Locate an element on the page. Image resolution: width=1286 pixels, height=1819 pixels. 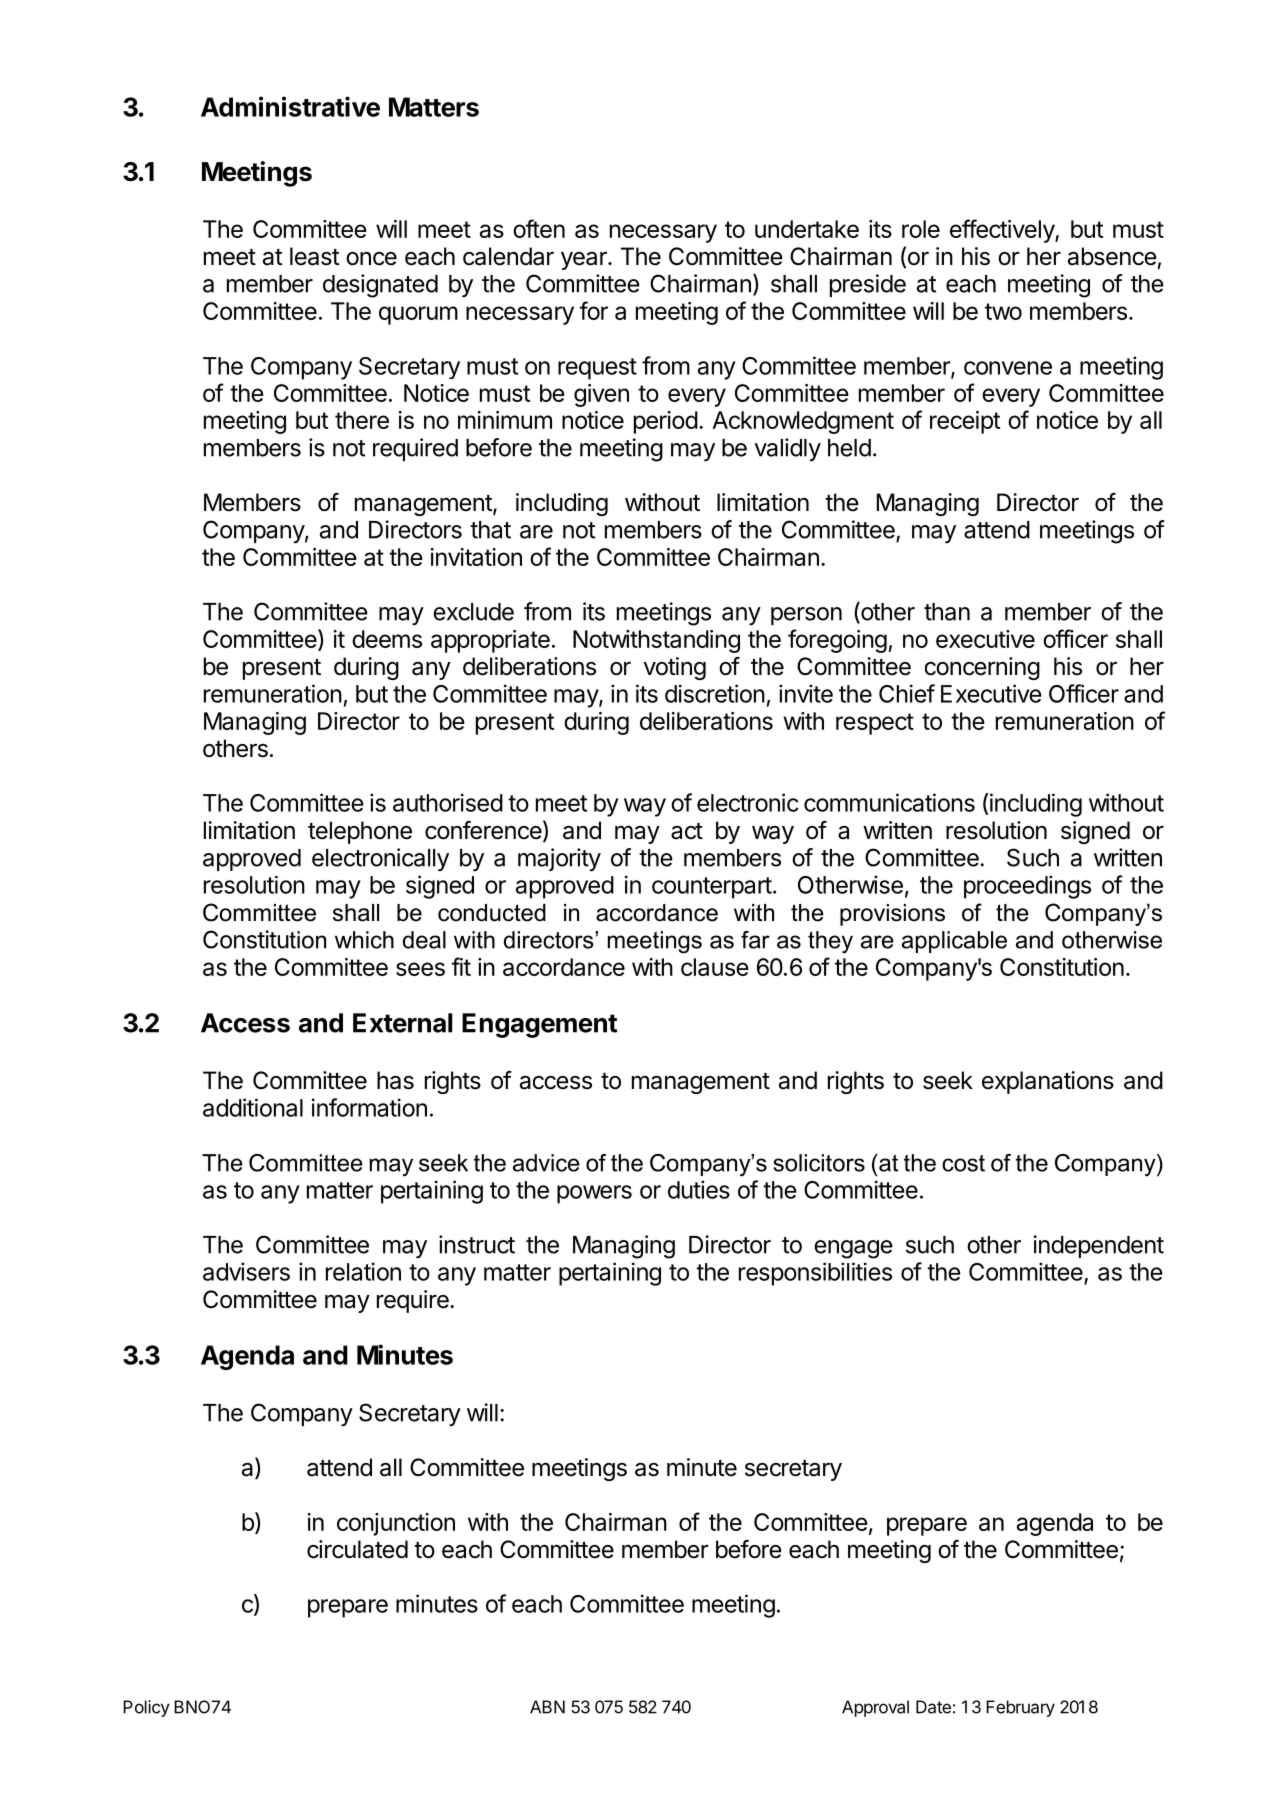
effectively is located at coordinates (1003, 231).
